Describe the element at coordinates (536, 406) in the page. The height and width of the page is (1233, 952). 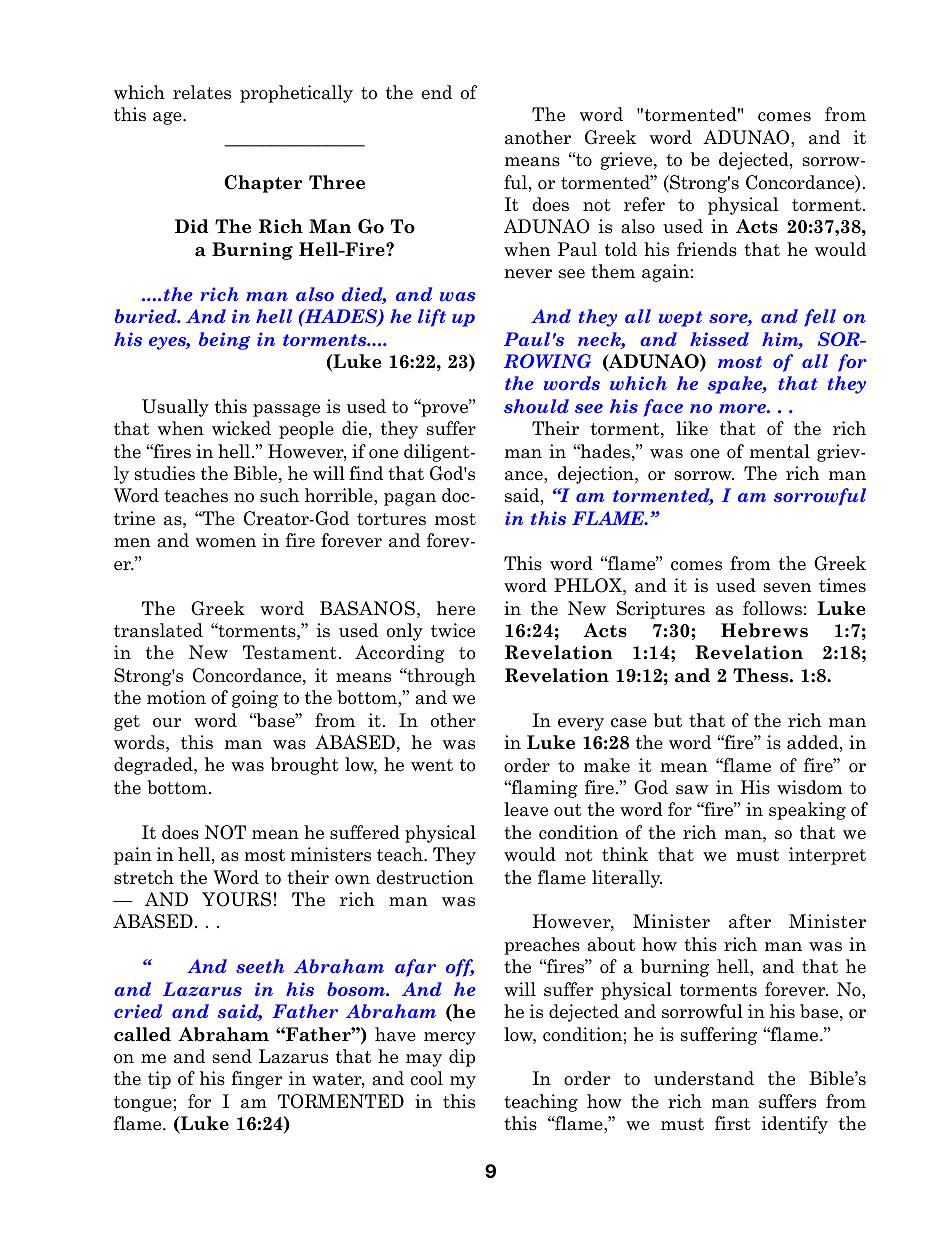
I see `should` at that location.
